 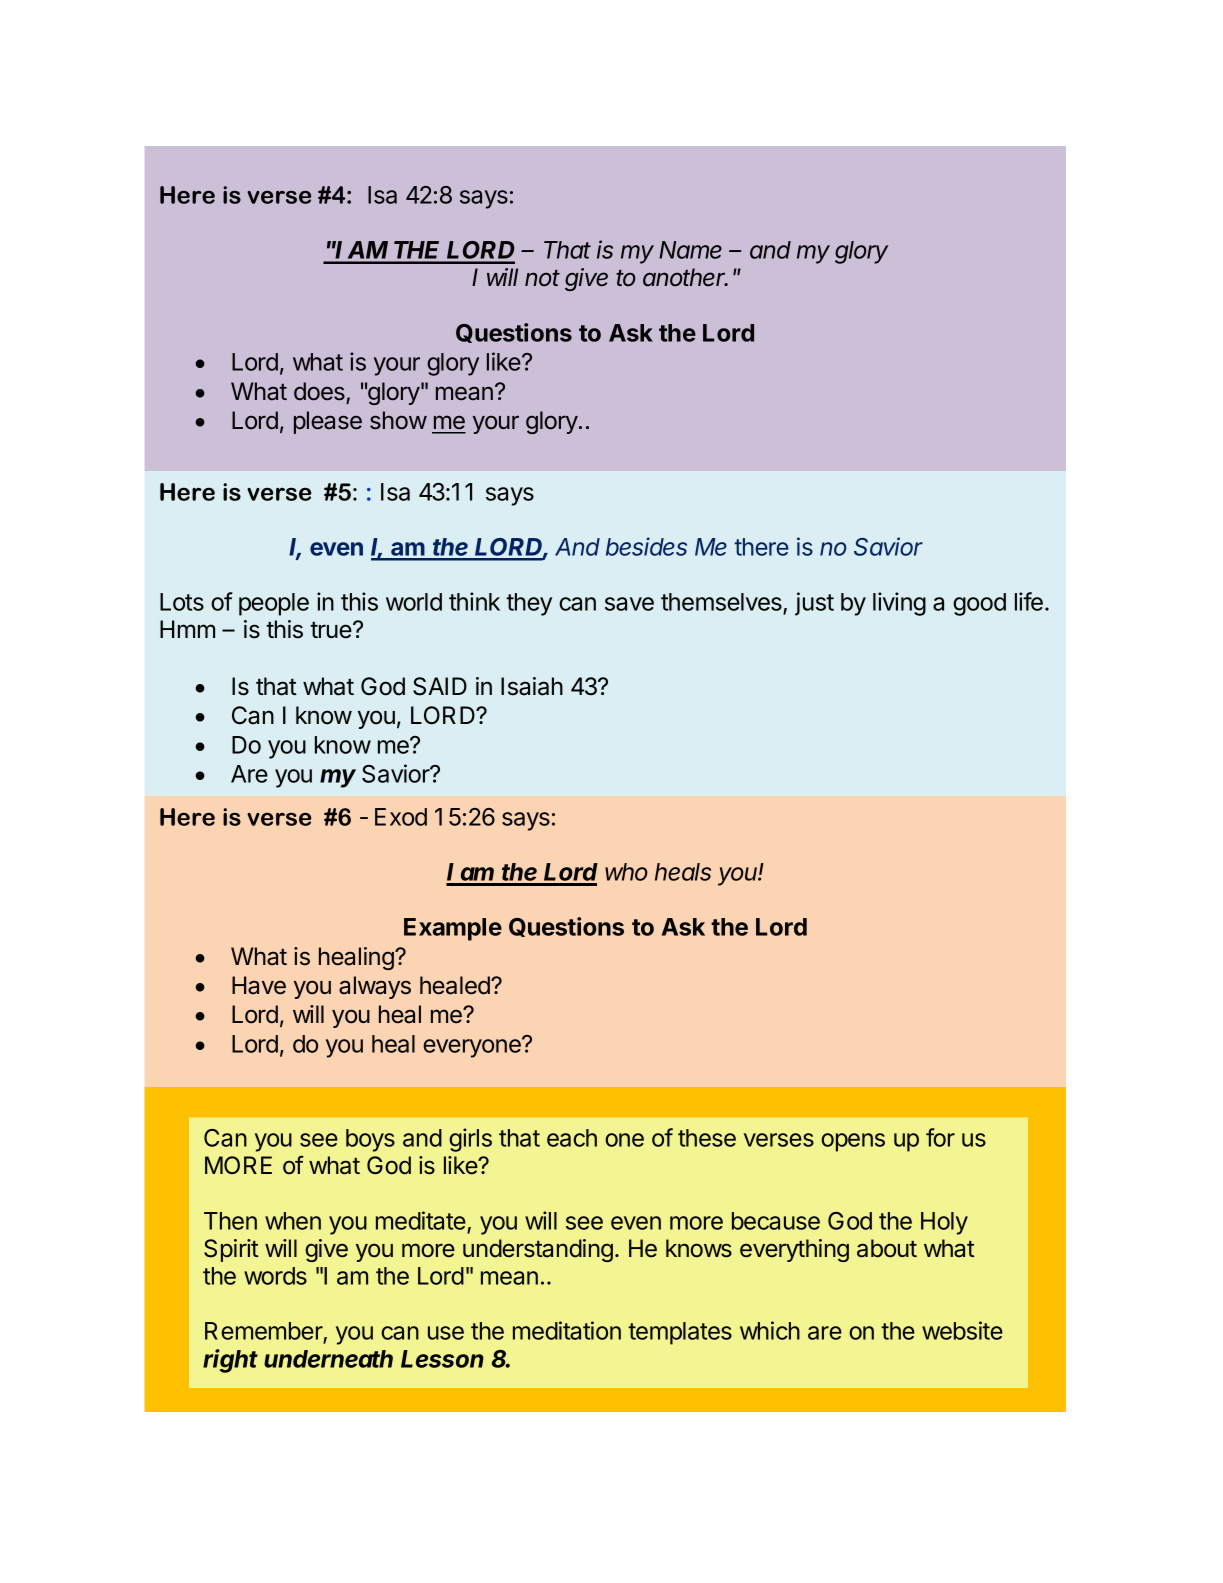 What do you see at coordinates (319, 391) in the page?
I see `does` at bounding box center [319, 391].
